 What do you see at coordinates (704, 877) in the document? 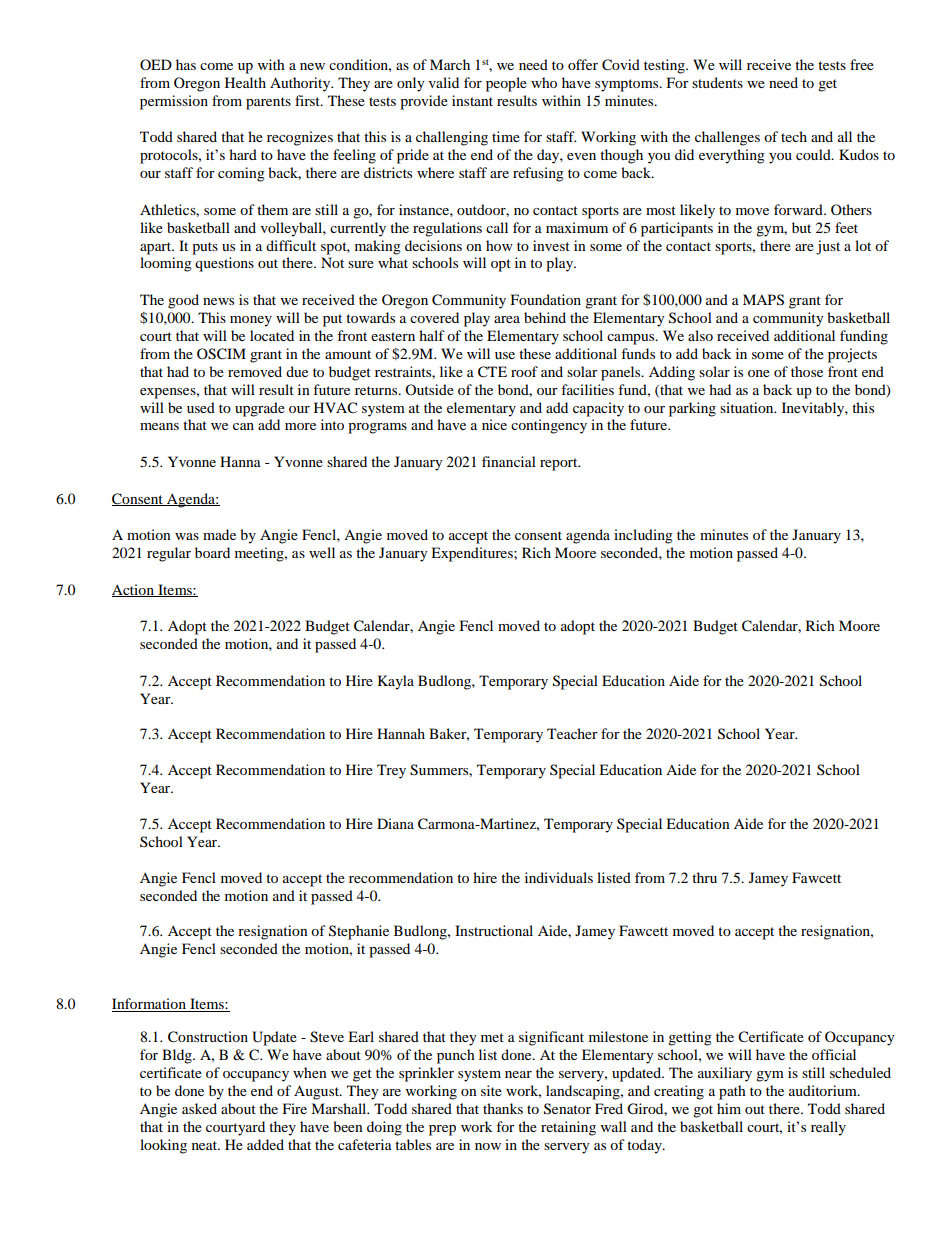
I see `thru` at bounding box center [704, 877].
